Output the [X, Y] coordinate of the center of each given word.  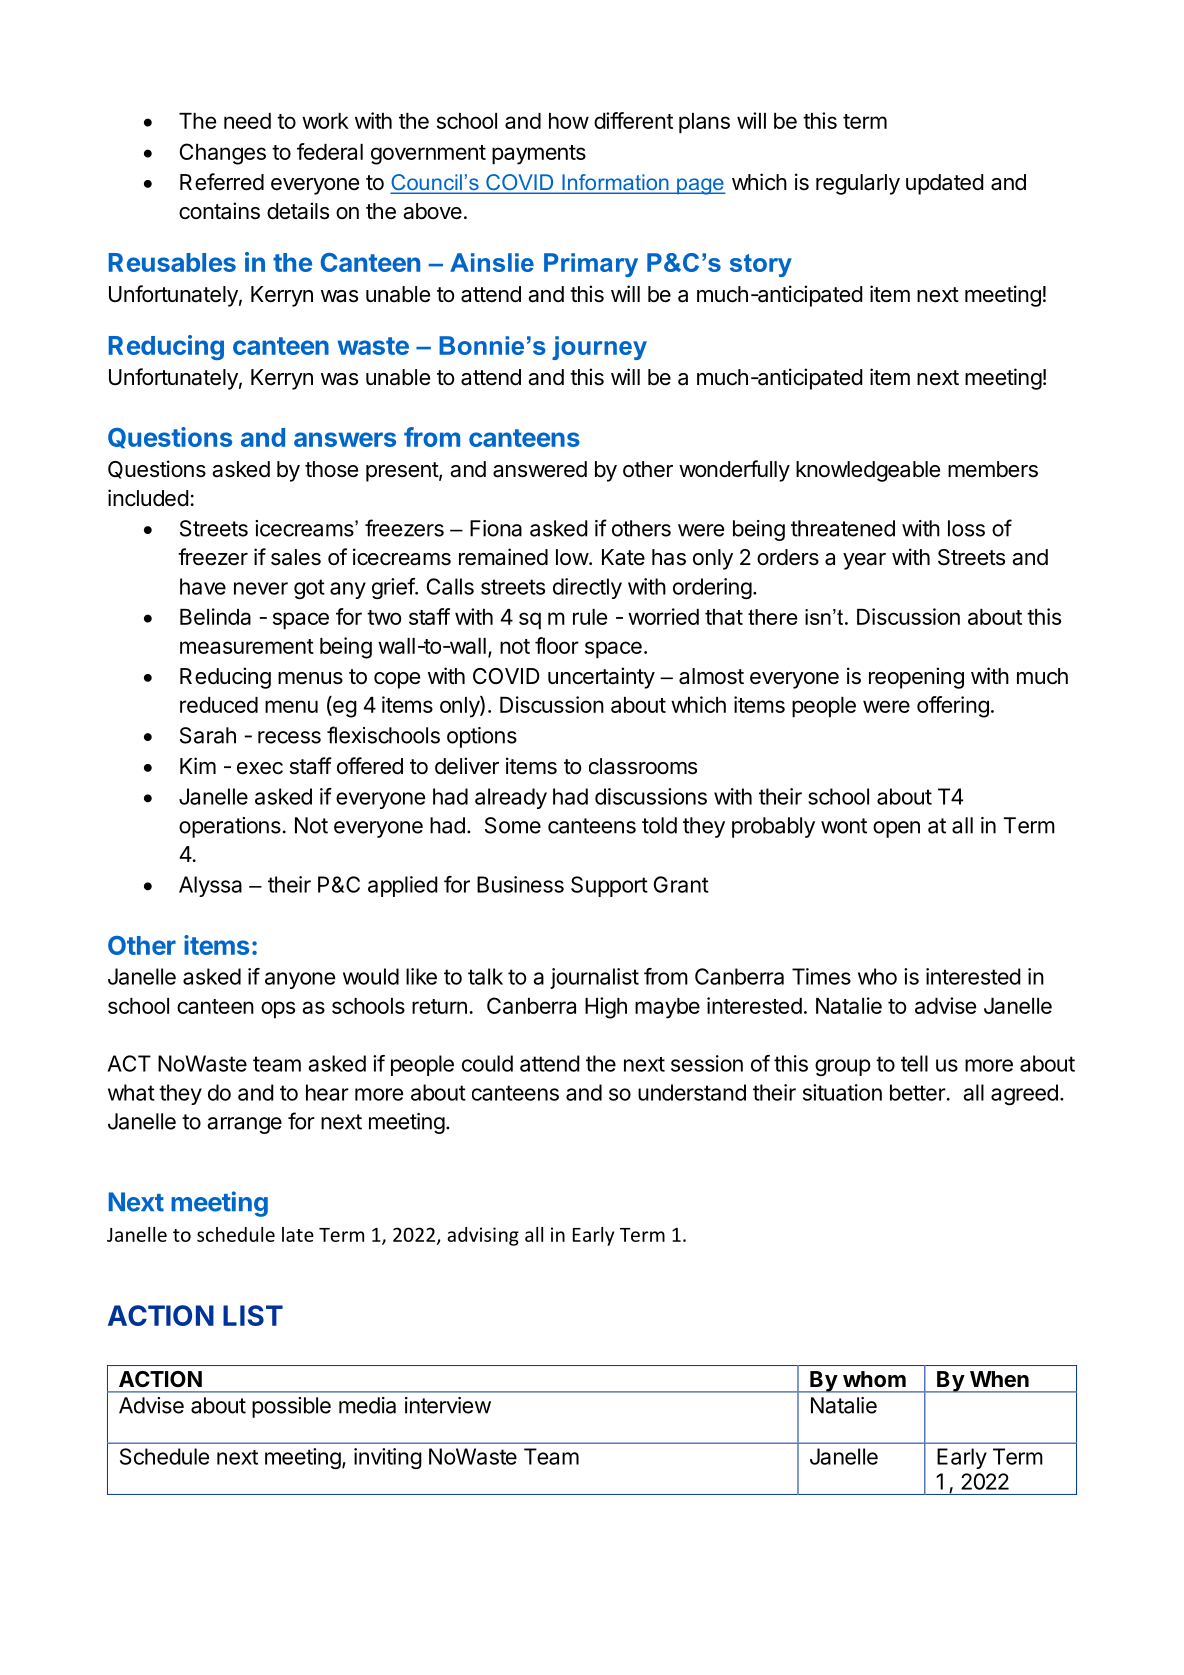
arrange [245, 1125]
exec [260, 768]
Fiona [496, 528]
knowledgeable [868, 471]
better [918, 1092]
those [331, 469]
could [487, 1063]
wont [844, 826]
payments [539, 155]
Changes [223, 154]
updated [945, 184]
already [511, 798]
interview [448, 1405]
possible [291, 1407]
